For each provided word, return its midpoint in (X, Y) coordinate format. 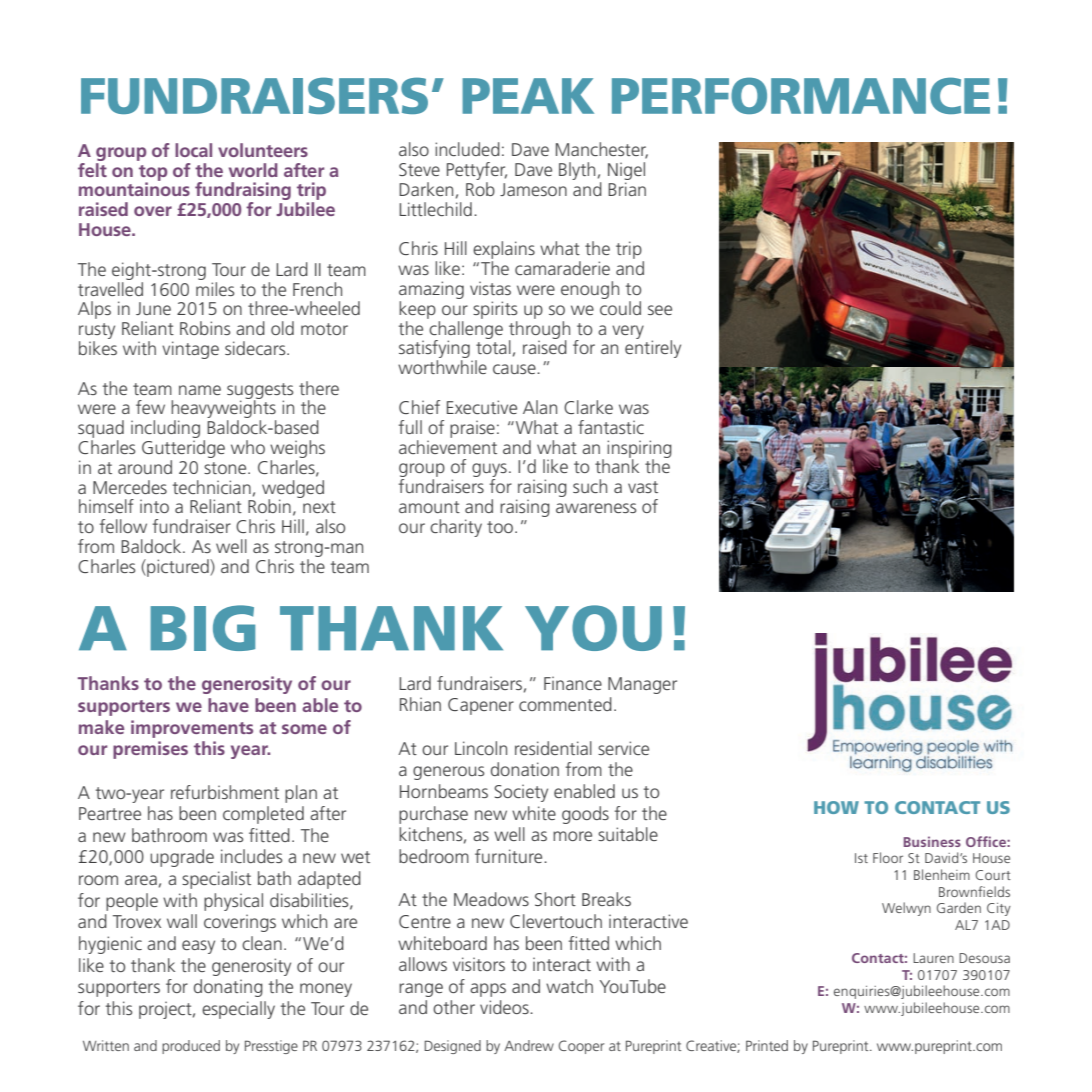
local (193, 150)
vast (643, 487)
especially (238, 1010)
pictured (178, 568)
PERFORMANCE (801, 95)
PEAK (528, 96)
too (501, 527)
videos (505, 1007)
